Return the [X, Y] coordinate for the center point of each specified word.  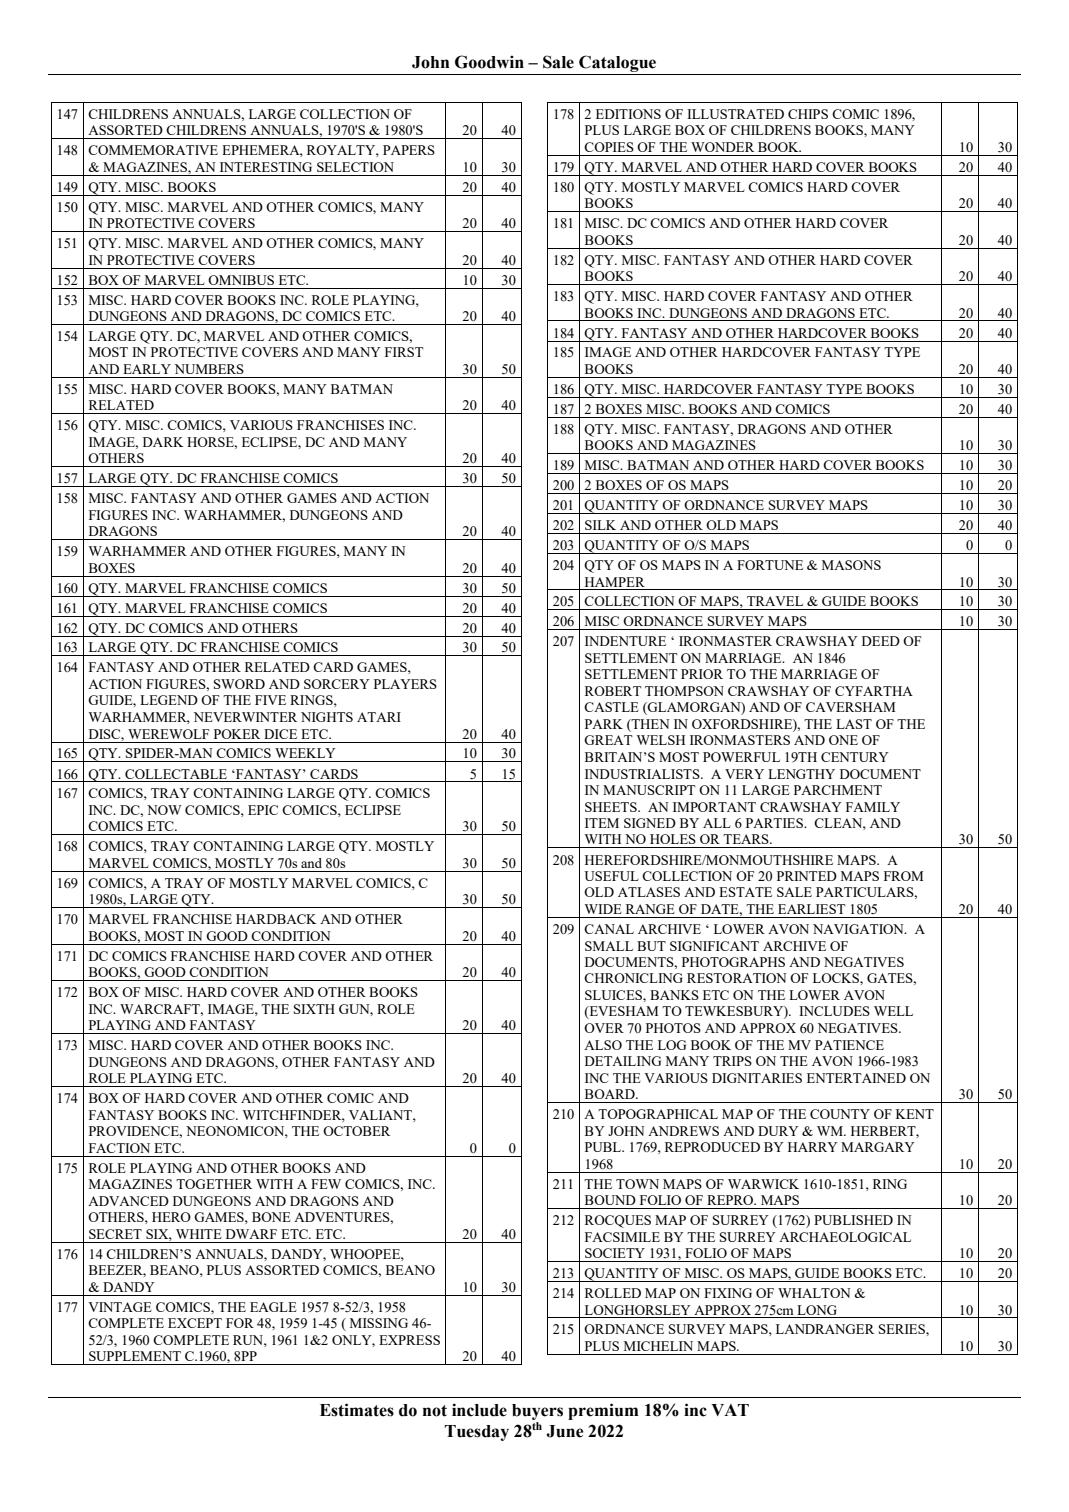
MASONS [851, 565]
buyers [537, 1412]
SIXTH [314, 1009]
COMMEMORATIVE [153, 150]
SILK [600, 525]
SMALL [609, 946]
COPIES [609, 147]
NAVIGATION [859, 929]
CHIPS [808, 114]
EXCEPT [195, 1323]
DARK [163, 442]
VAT [730, 1410]
